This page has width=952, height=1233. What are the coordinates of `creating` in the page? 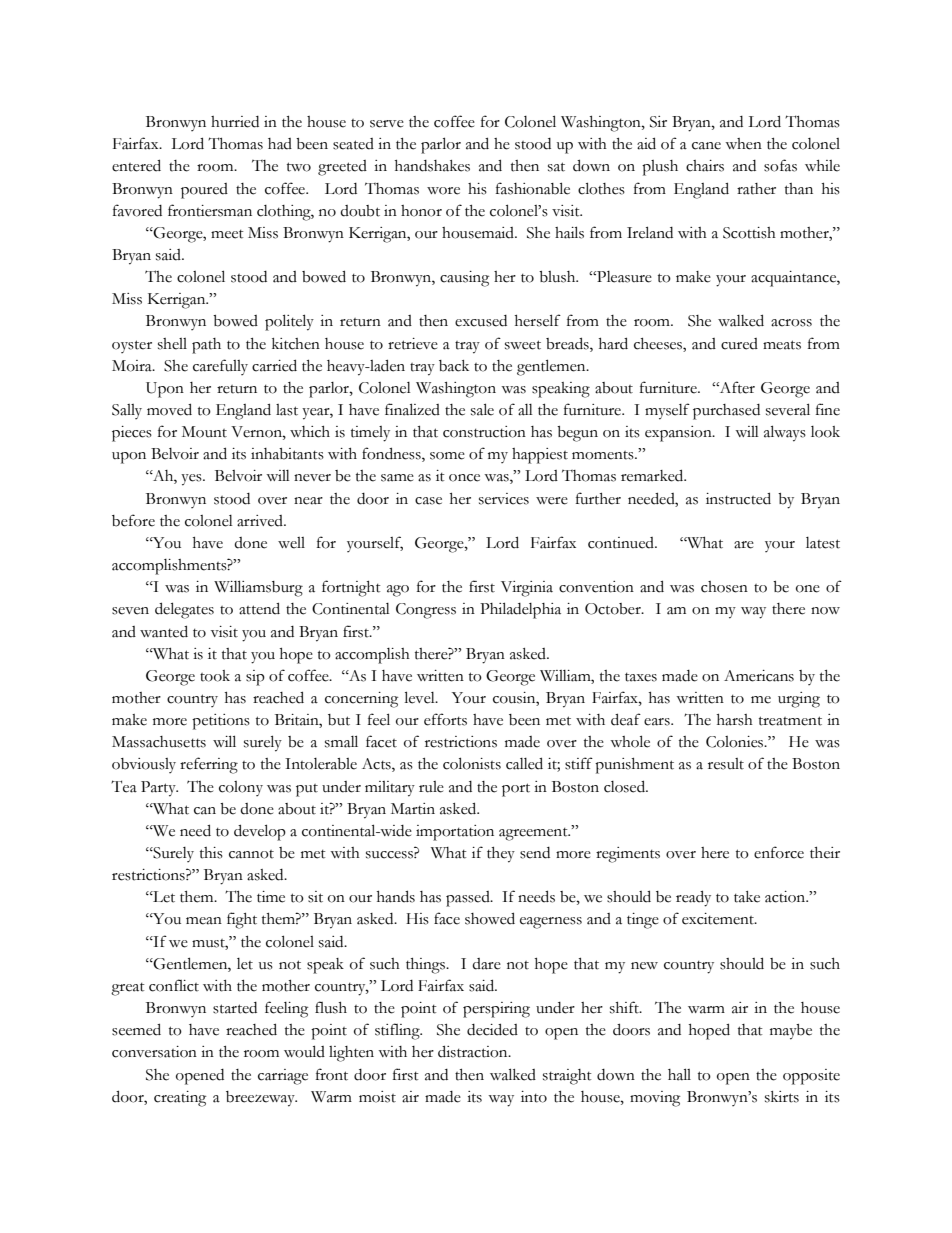 It's located at (180, 1099).
